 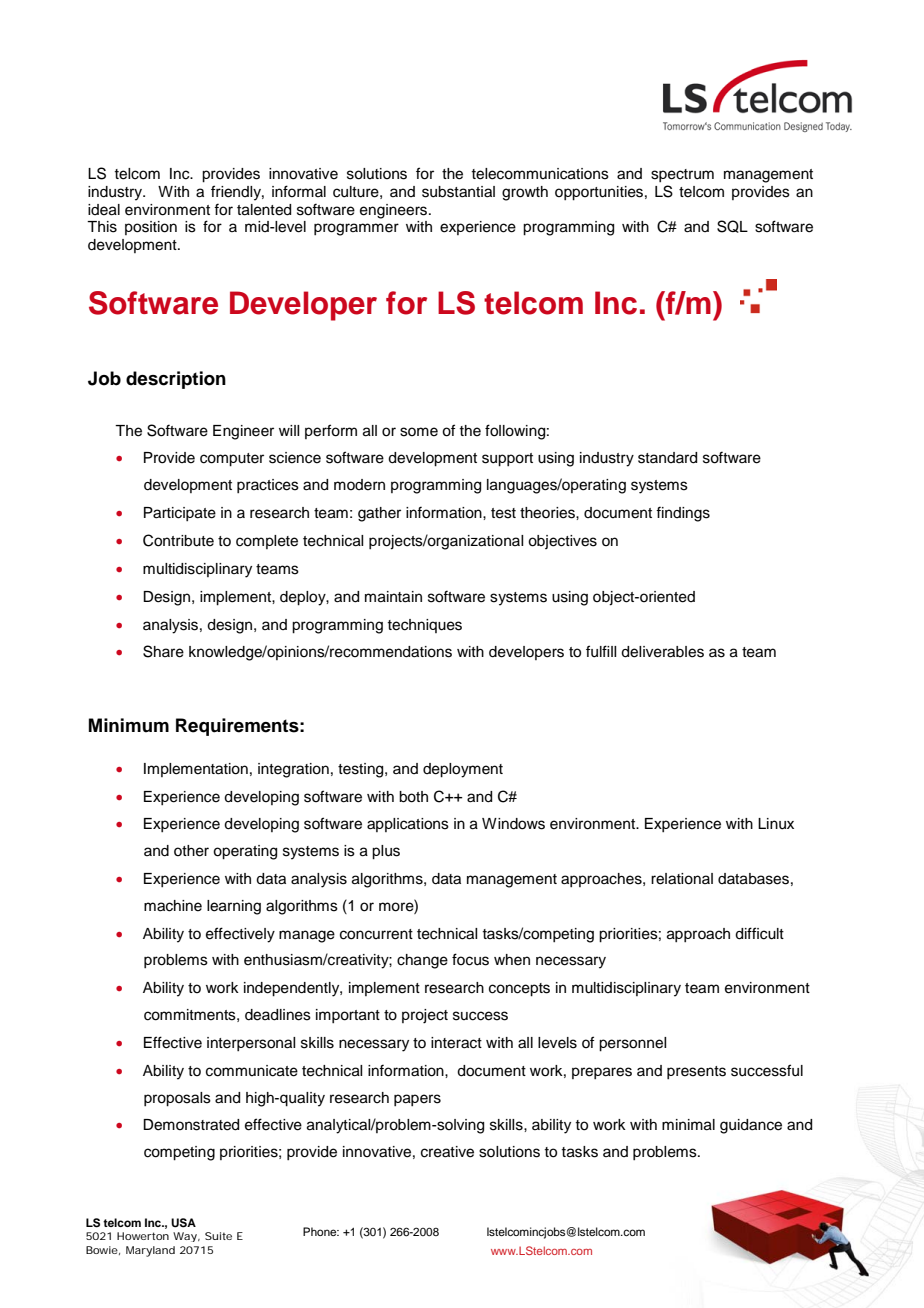 I want to click on USA, so click(x=183, y=1223).
